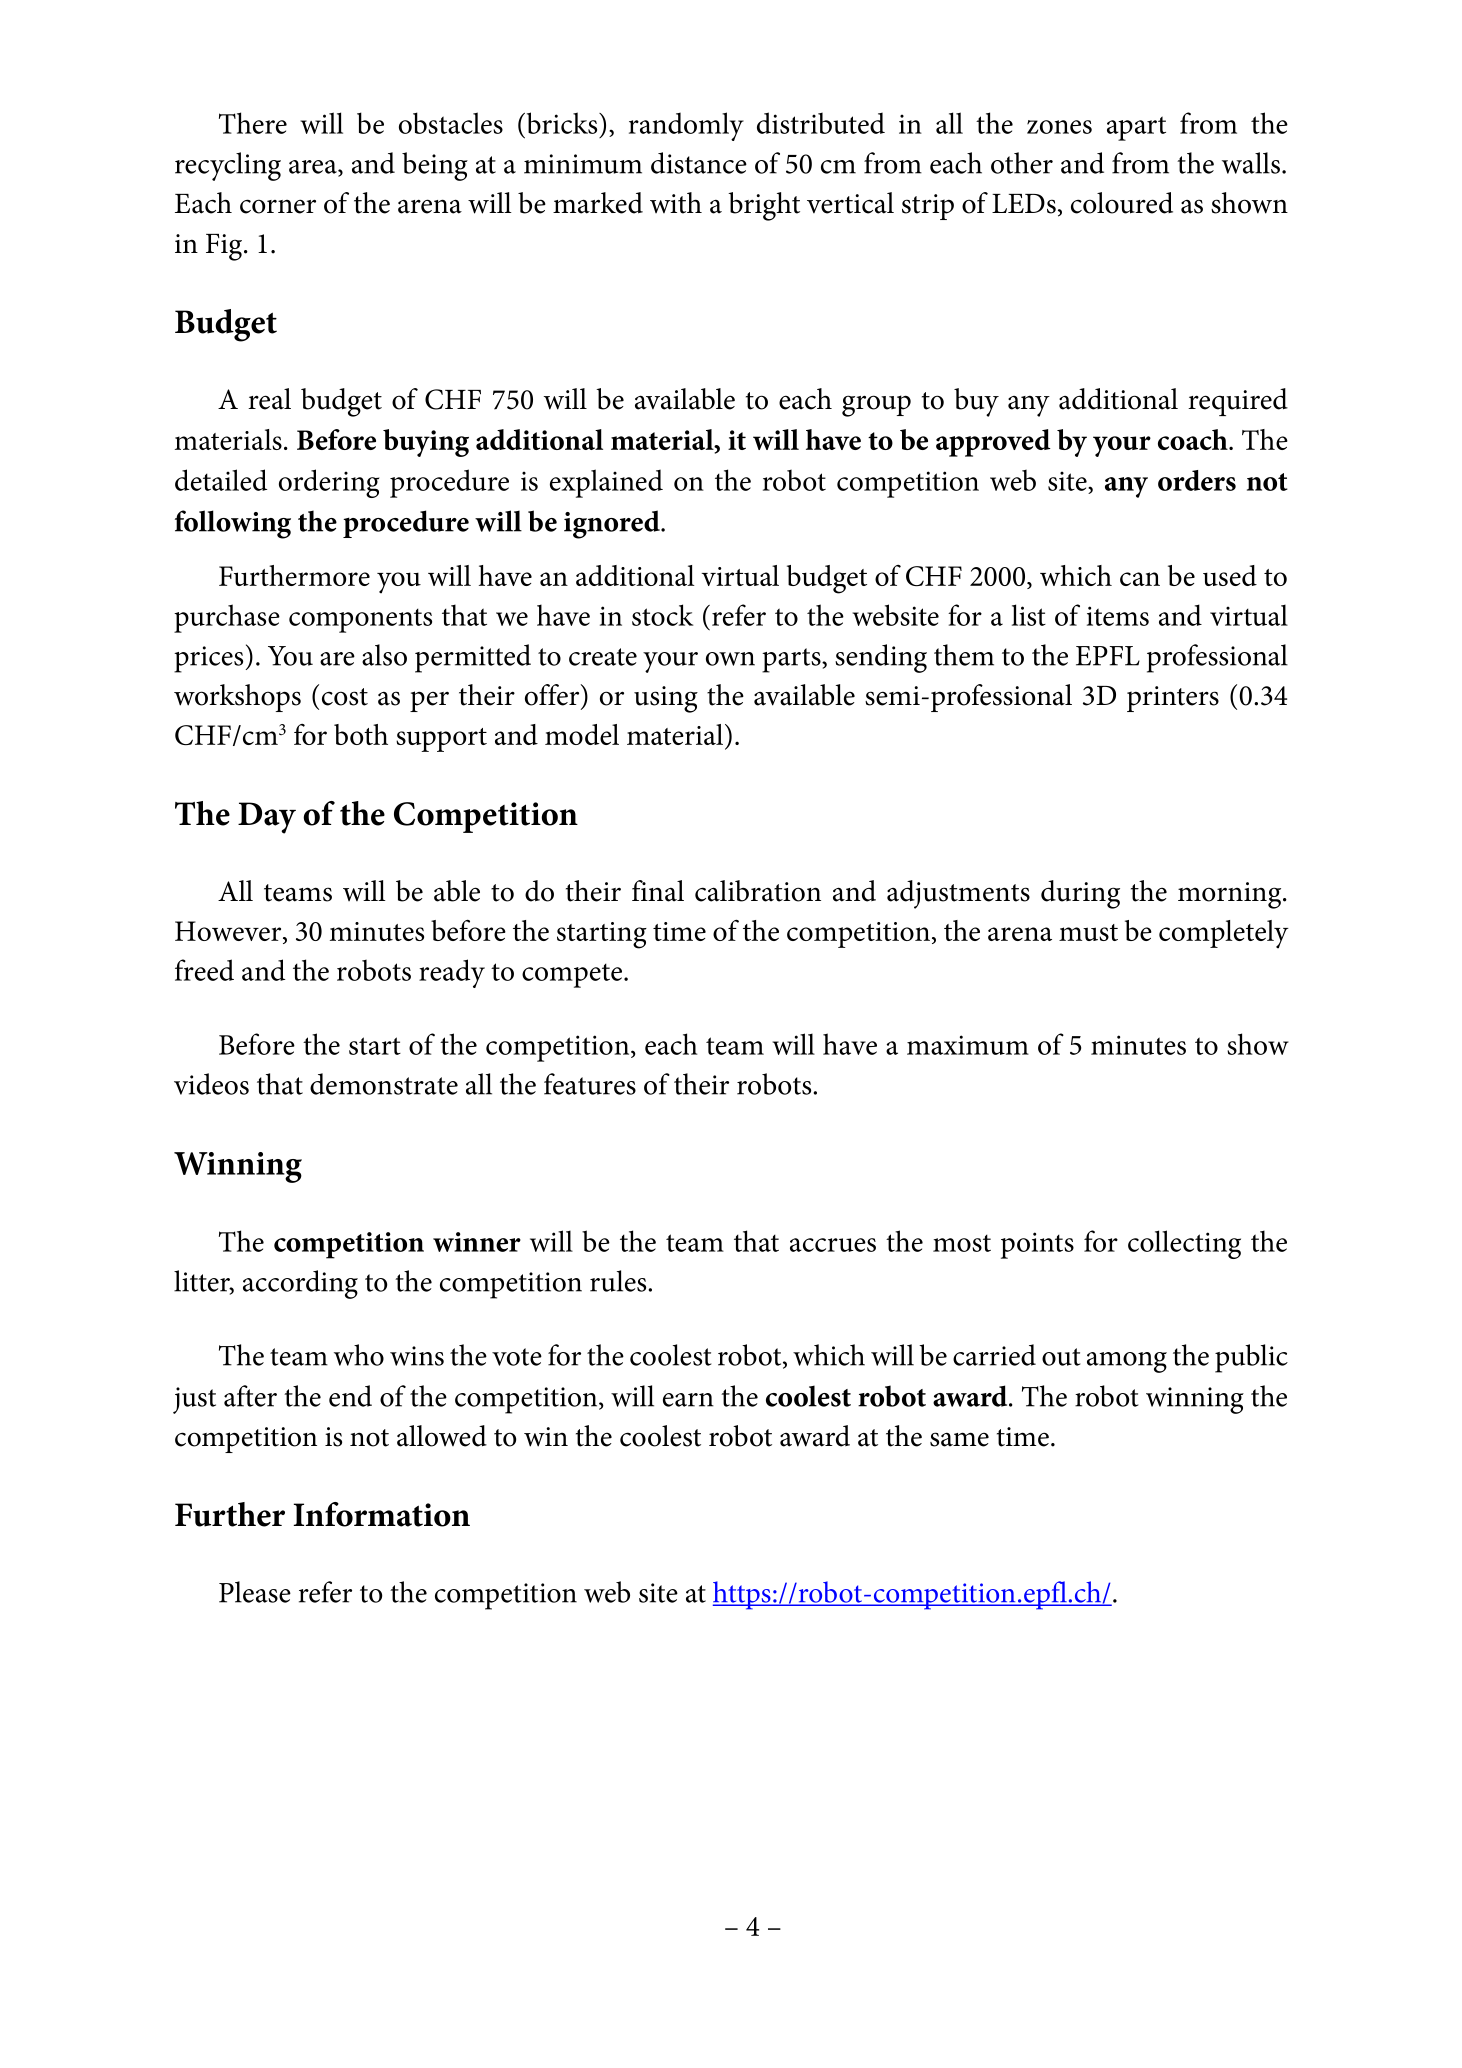  I want to click on Information, so click(381, 1514).
